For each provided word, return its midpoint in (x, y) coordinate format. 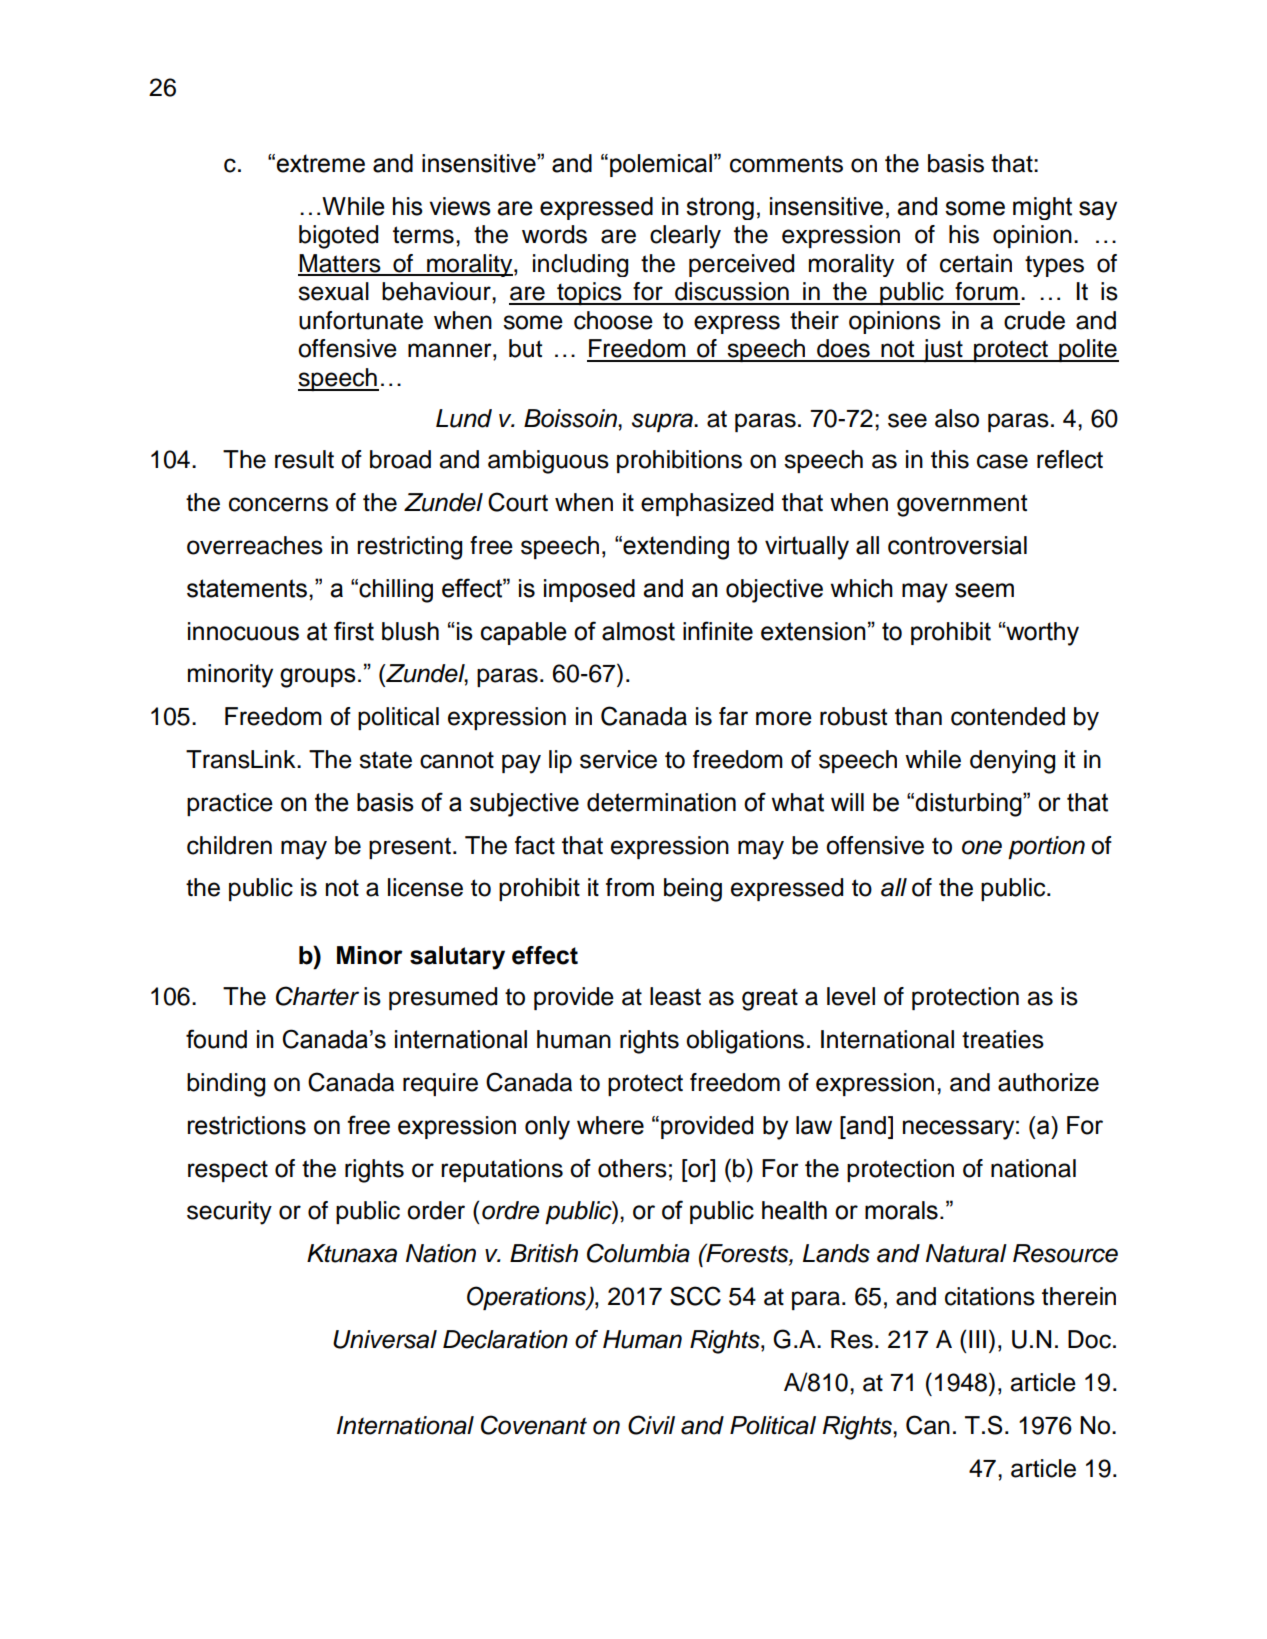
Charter (317, 996)
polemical (661, 165)
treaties (1003, 1039)
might (1042, 208)
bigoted (338, 237)
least (675, 996)
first (354, 631)
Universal (385, 1339)
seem (984, 590)
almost (638, 631)
